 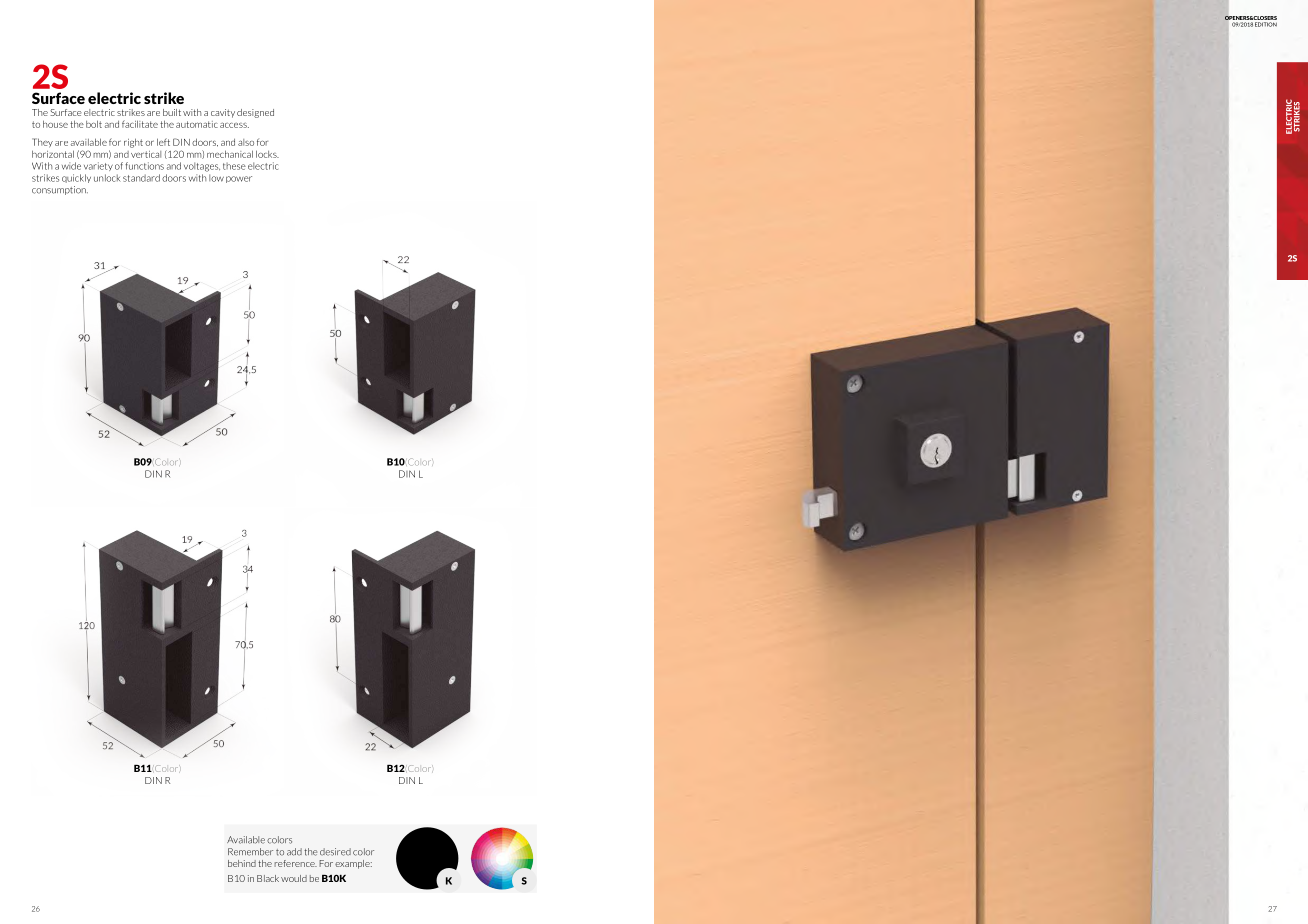 I want to click on Remember, so click(x=250, y=852).
